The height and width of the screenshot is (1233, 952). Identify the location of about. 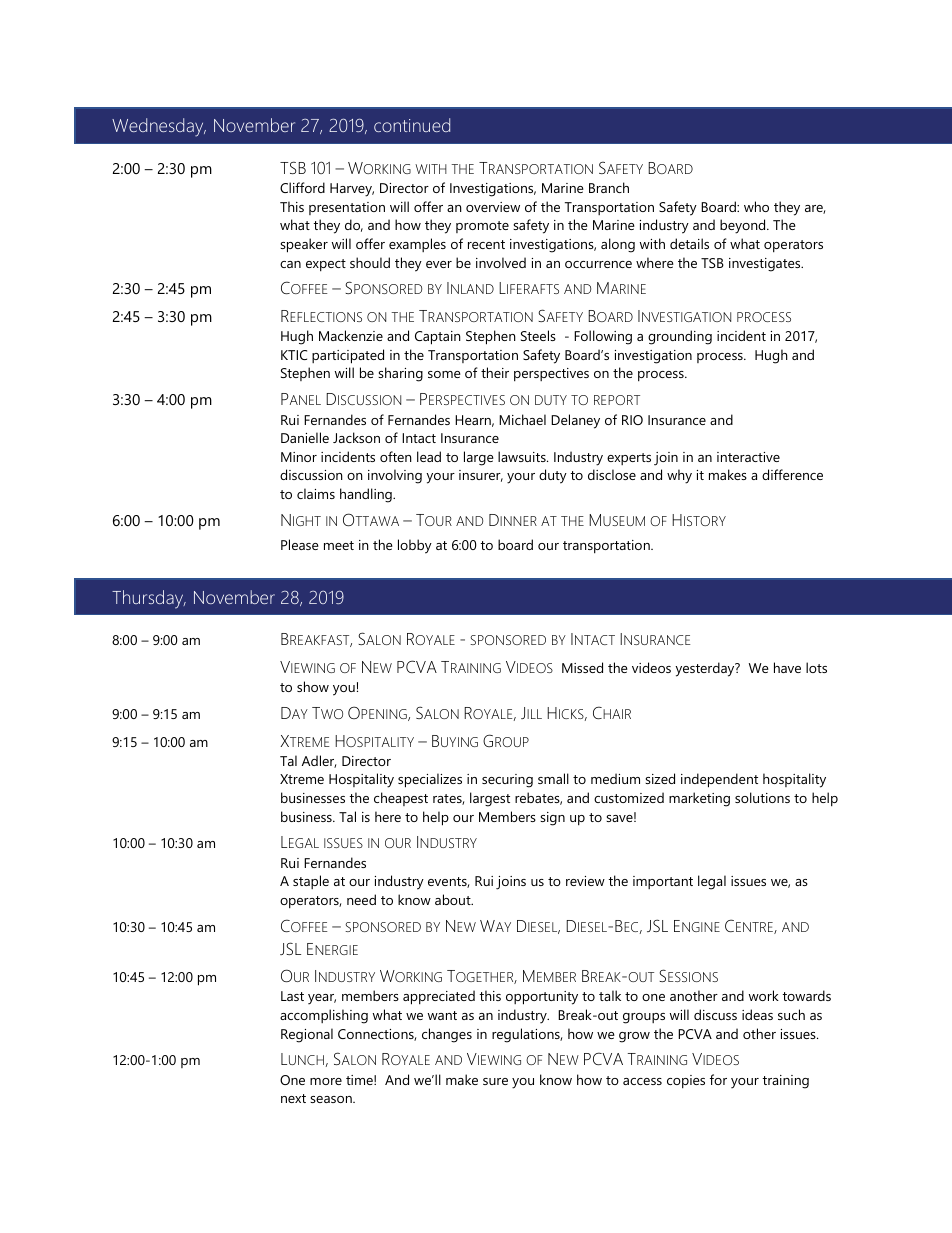
(454, 899).
